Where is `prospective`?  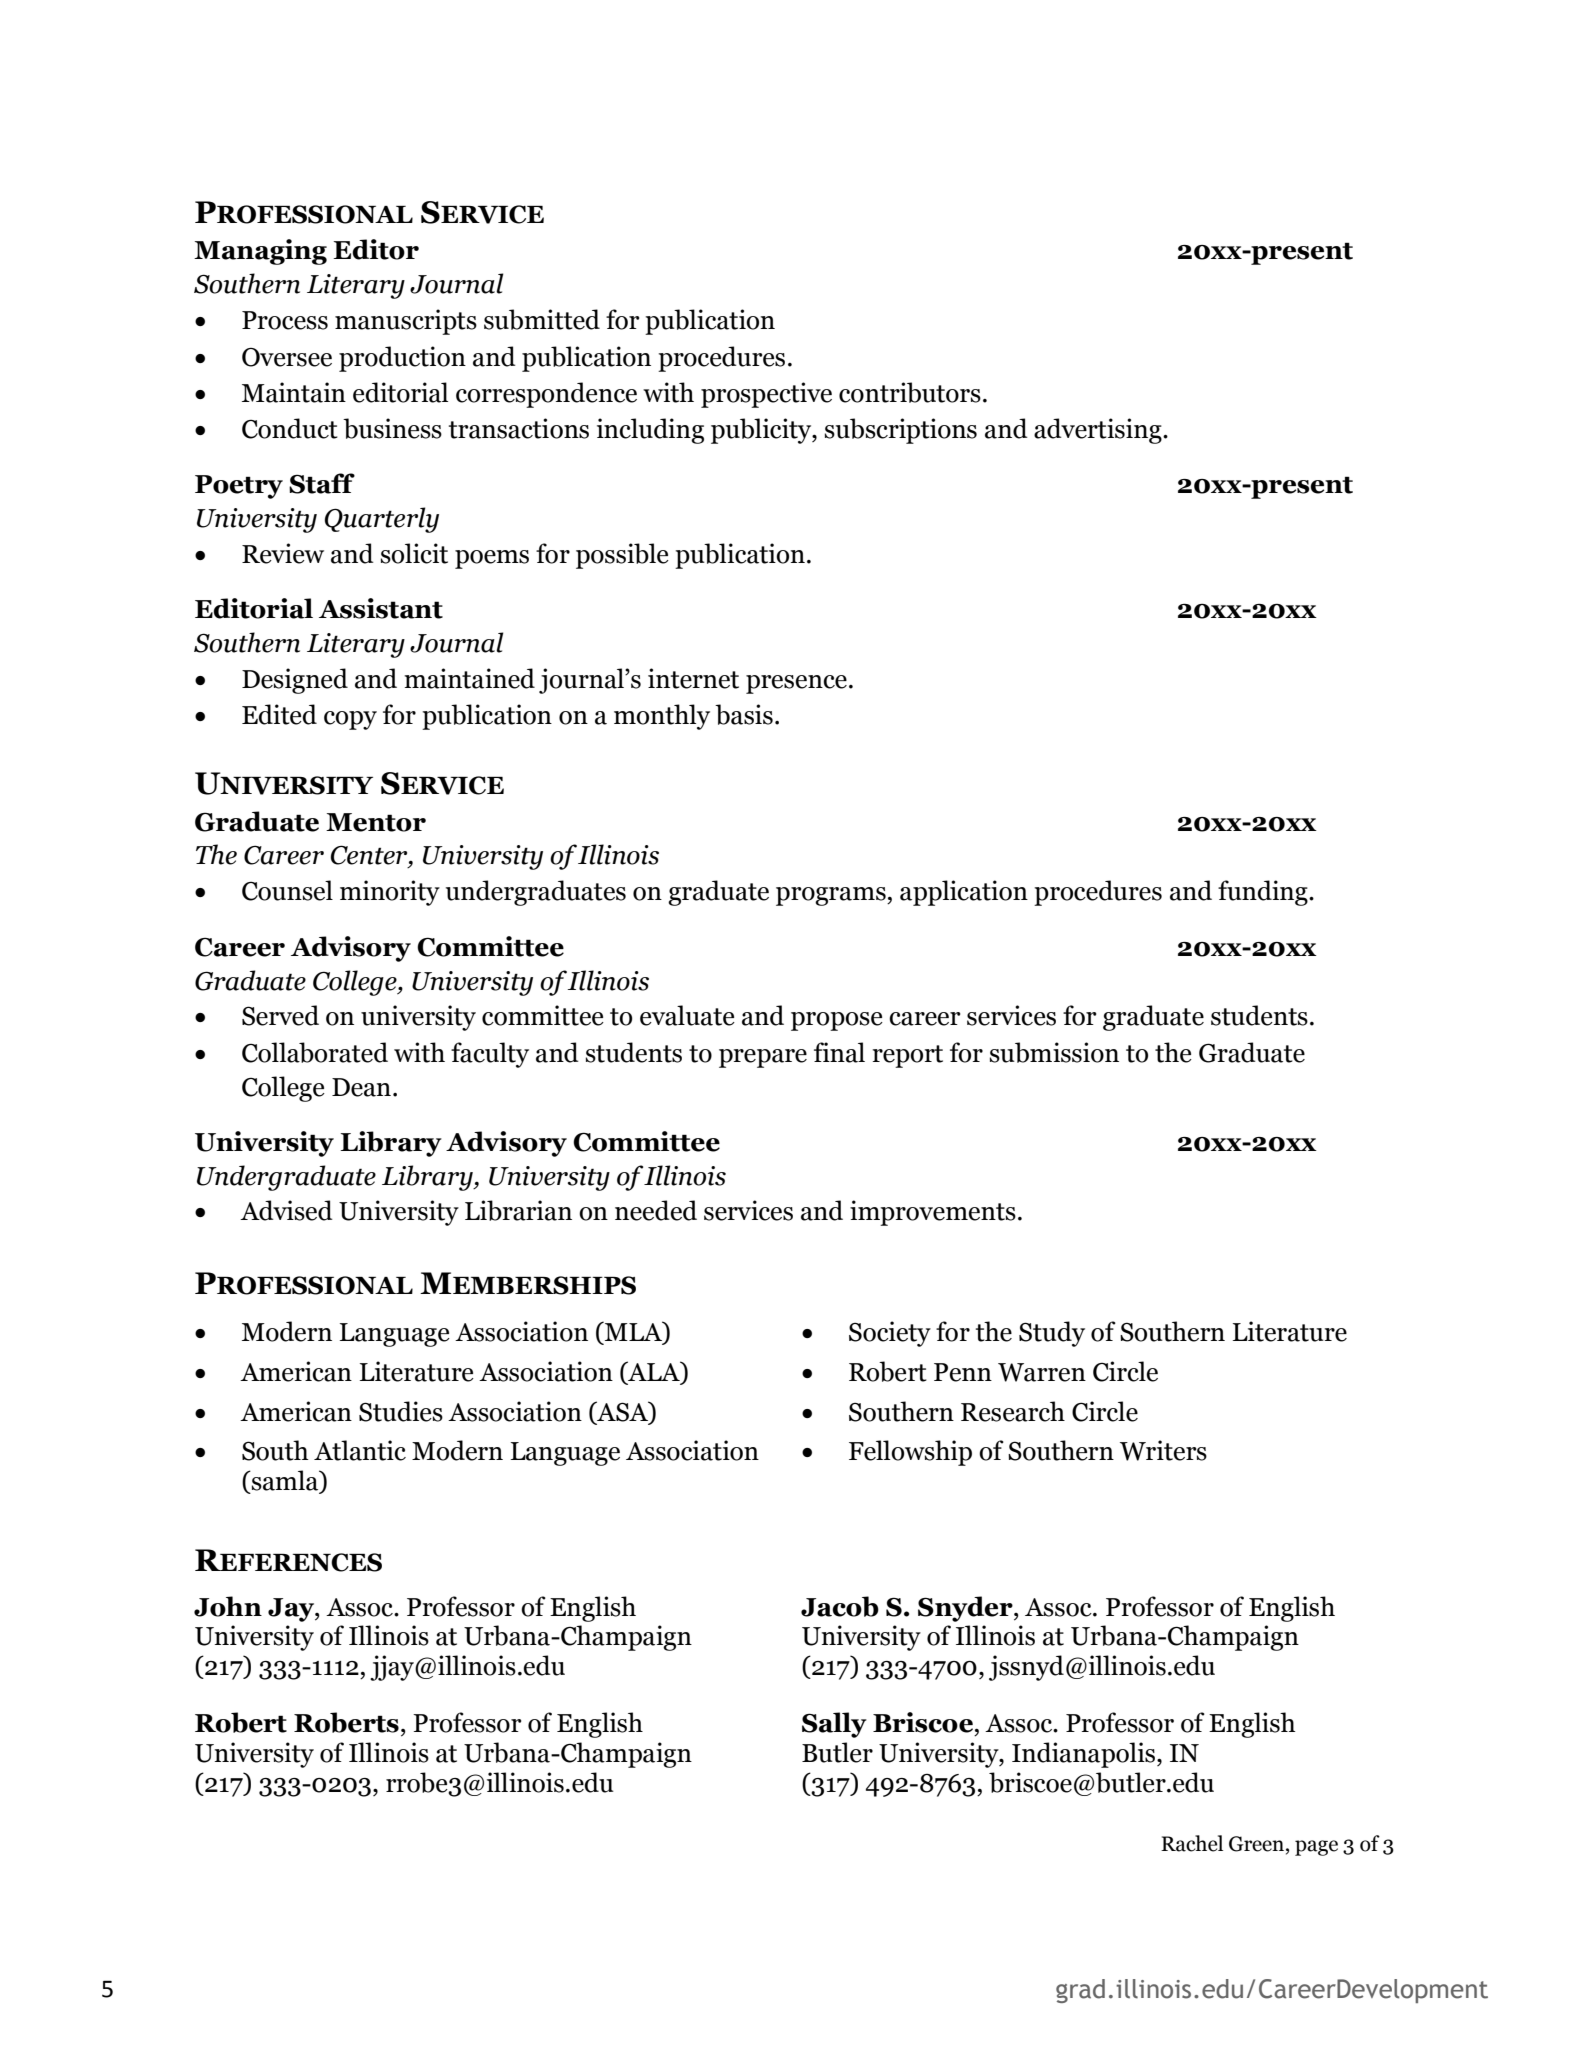
prospective is located at coordinates (766, 395).
